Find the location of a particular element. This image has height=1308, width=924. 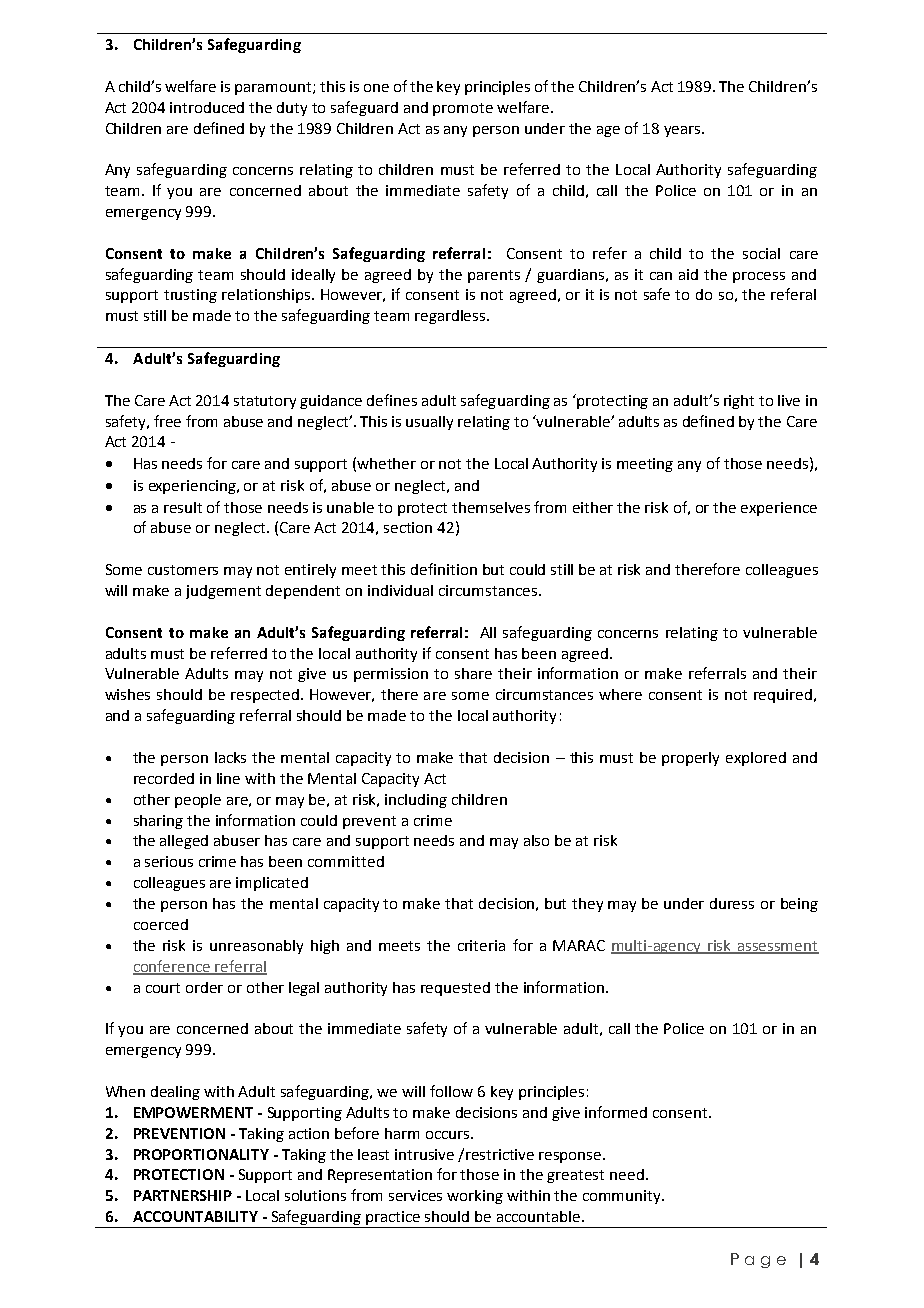

duress is located at coordinates (732, 903).
